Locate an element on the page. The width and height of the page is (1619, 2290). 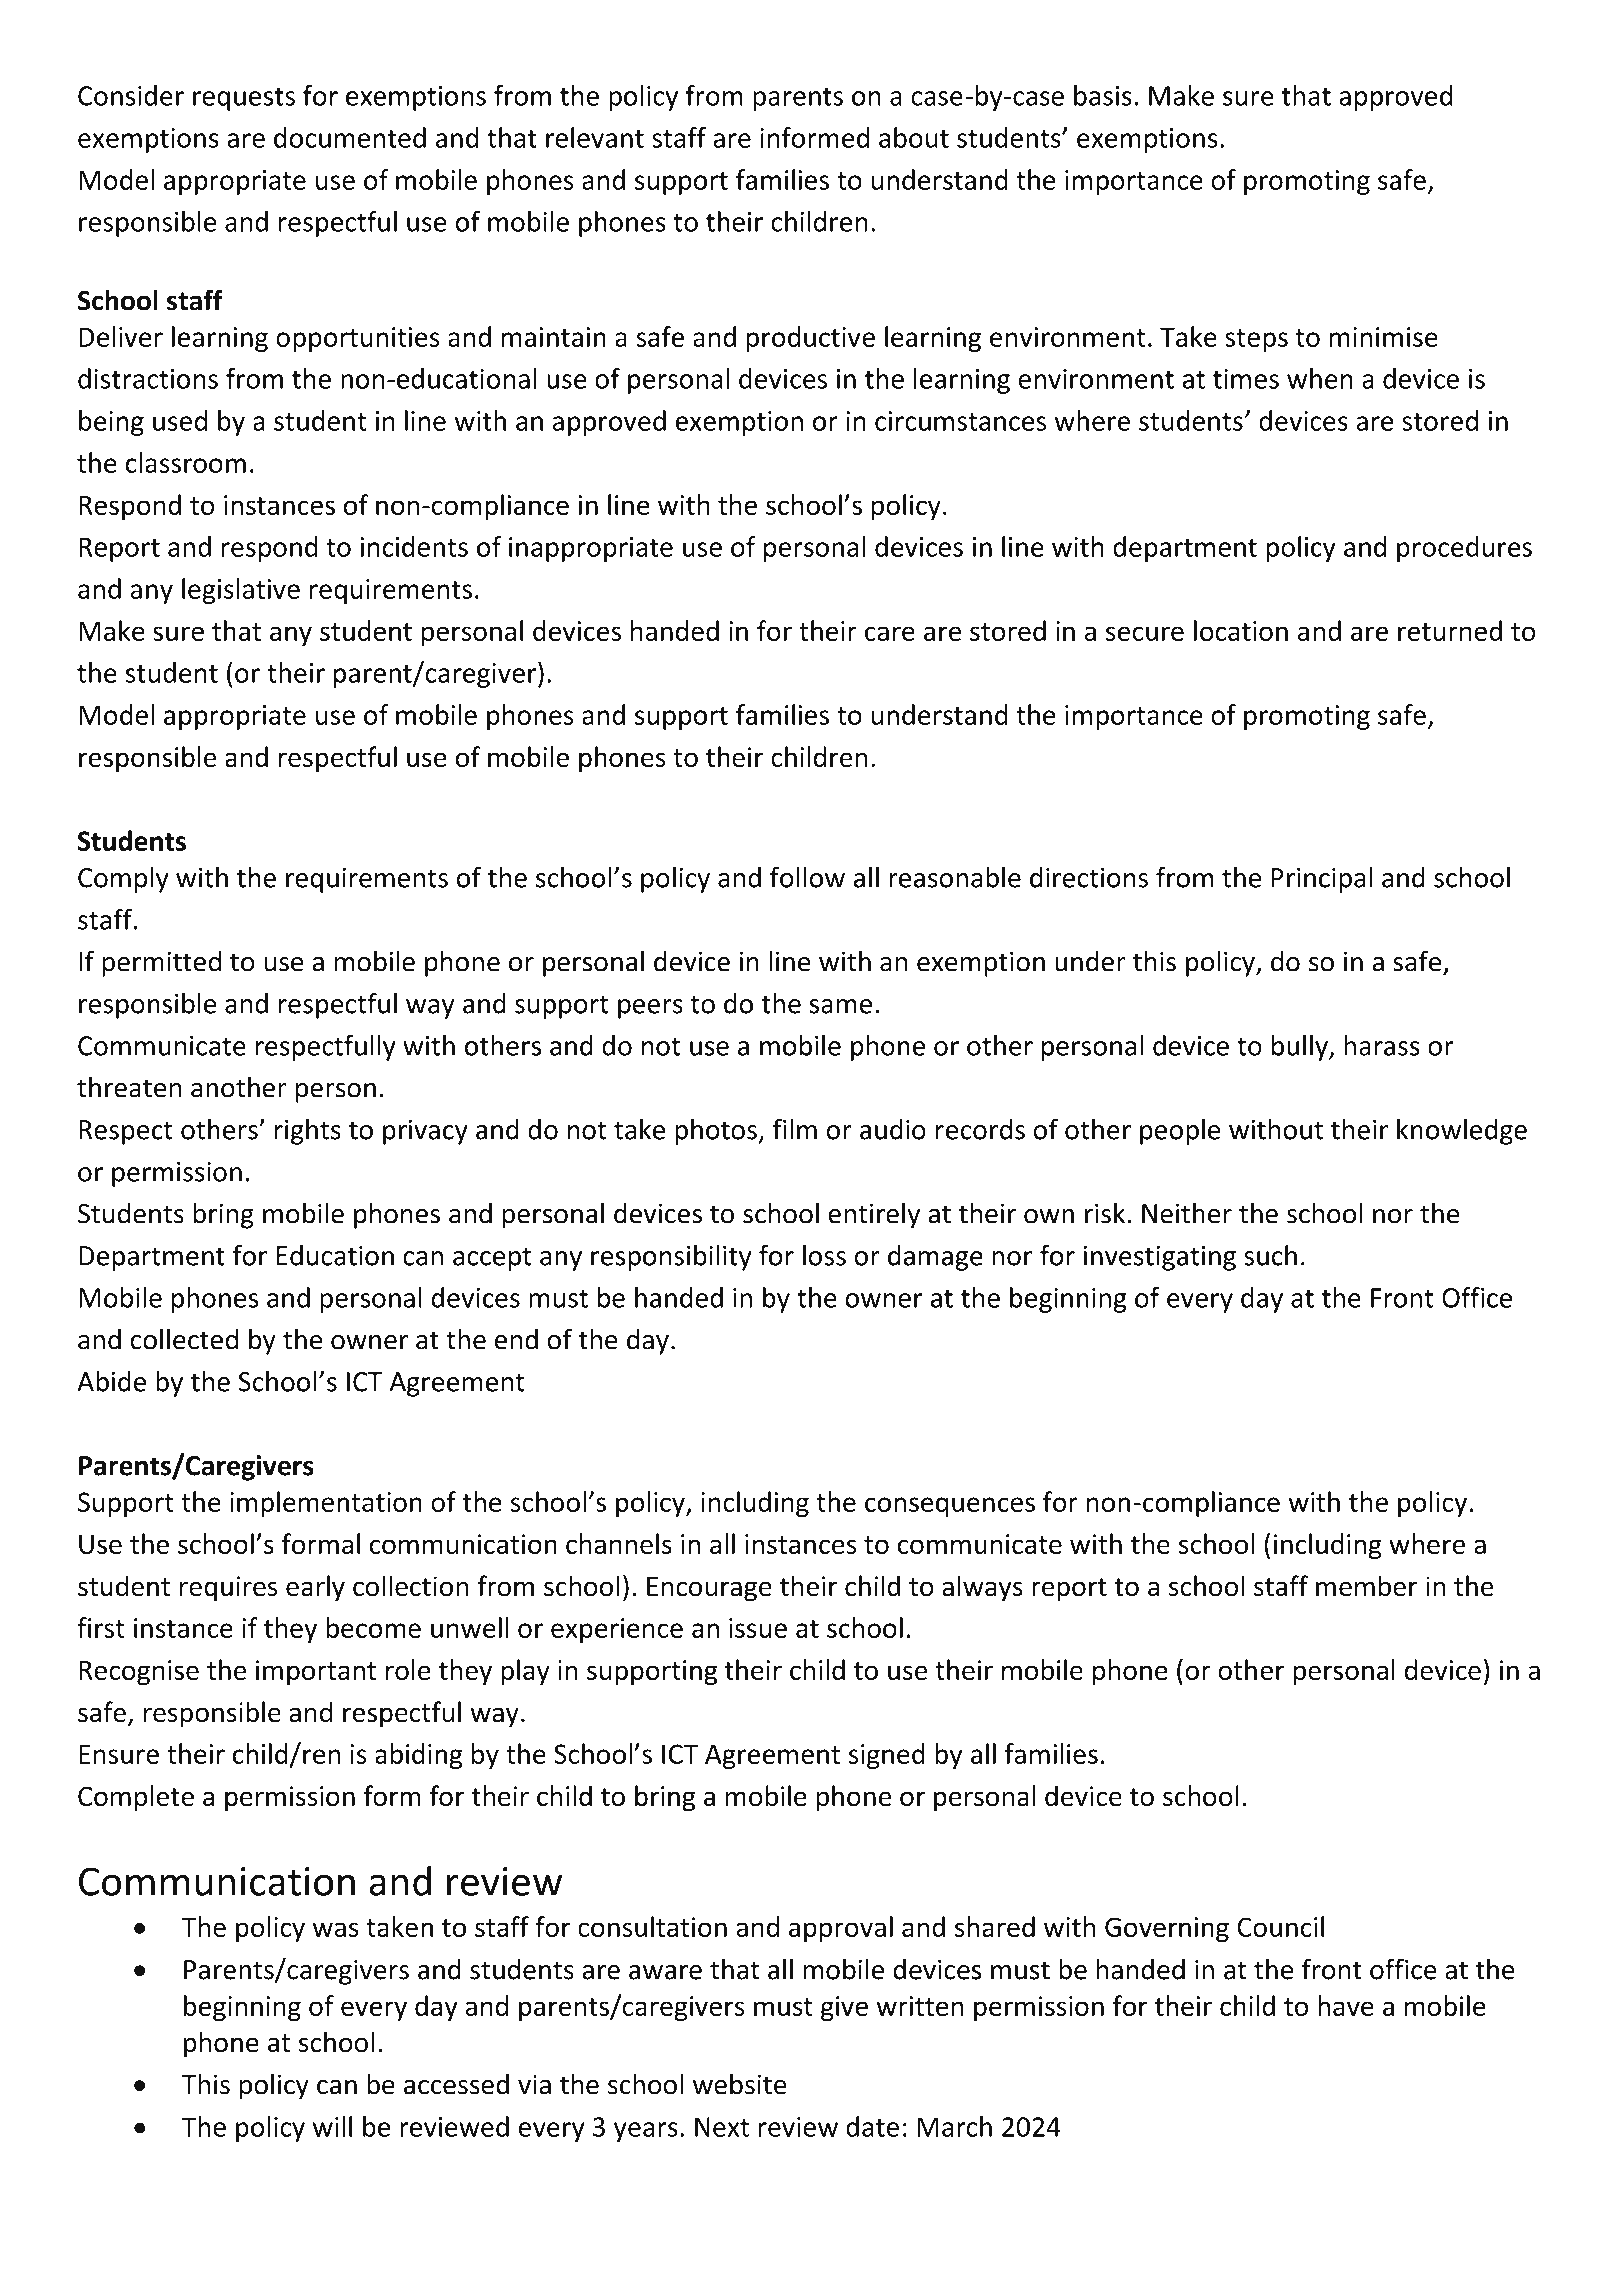
requests is located at coordinates (244, 99).
